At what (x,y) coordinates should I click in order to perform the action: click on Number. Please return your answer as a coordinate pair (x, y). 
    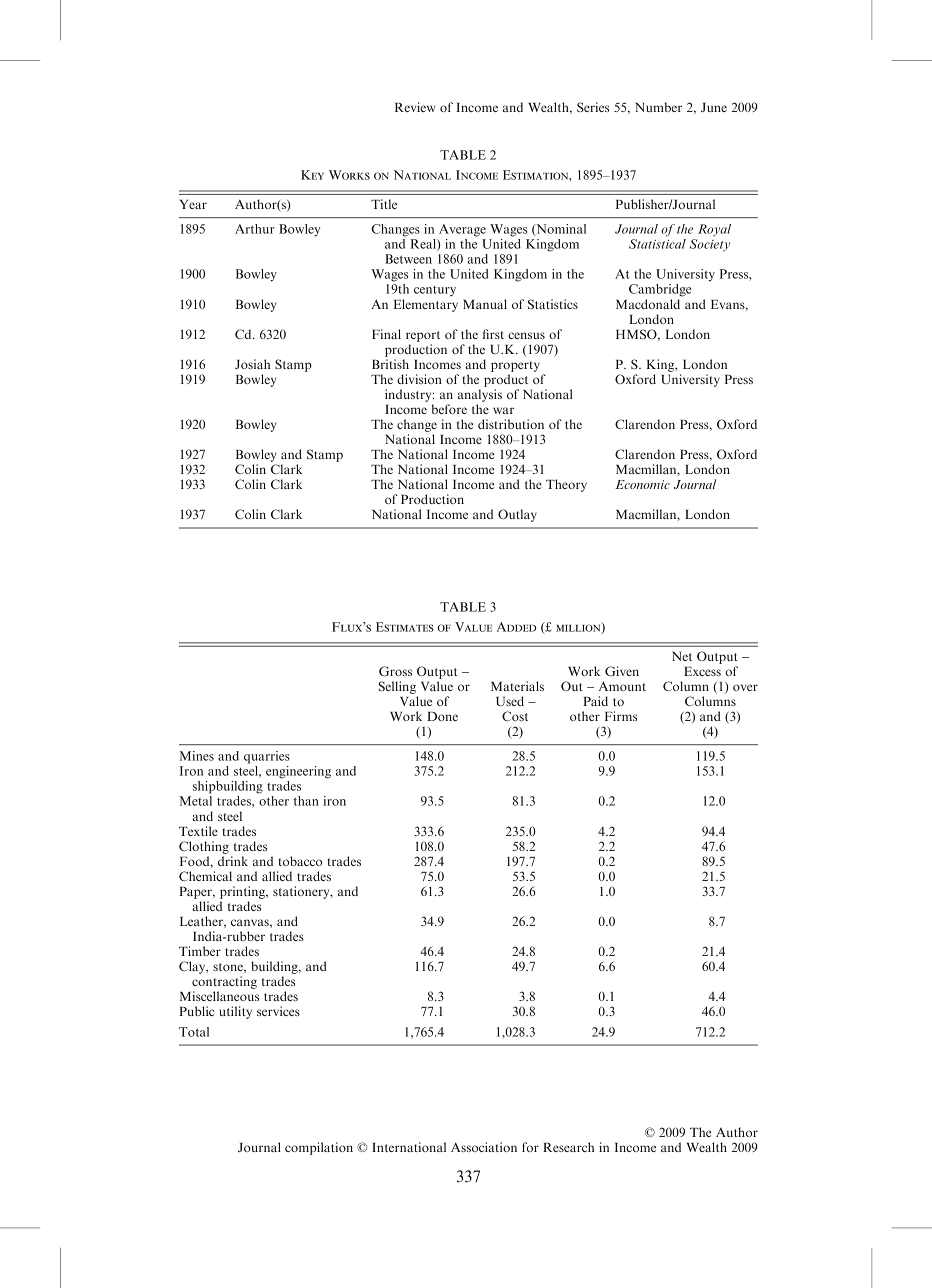
    Looking at the image, I should click on (658, 107).
